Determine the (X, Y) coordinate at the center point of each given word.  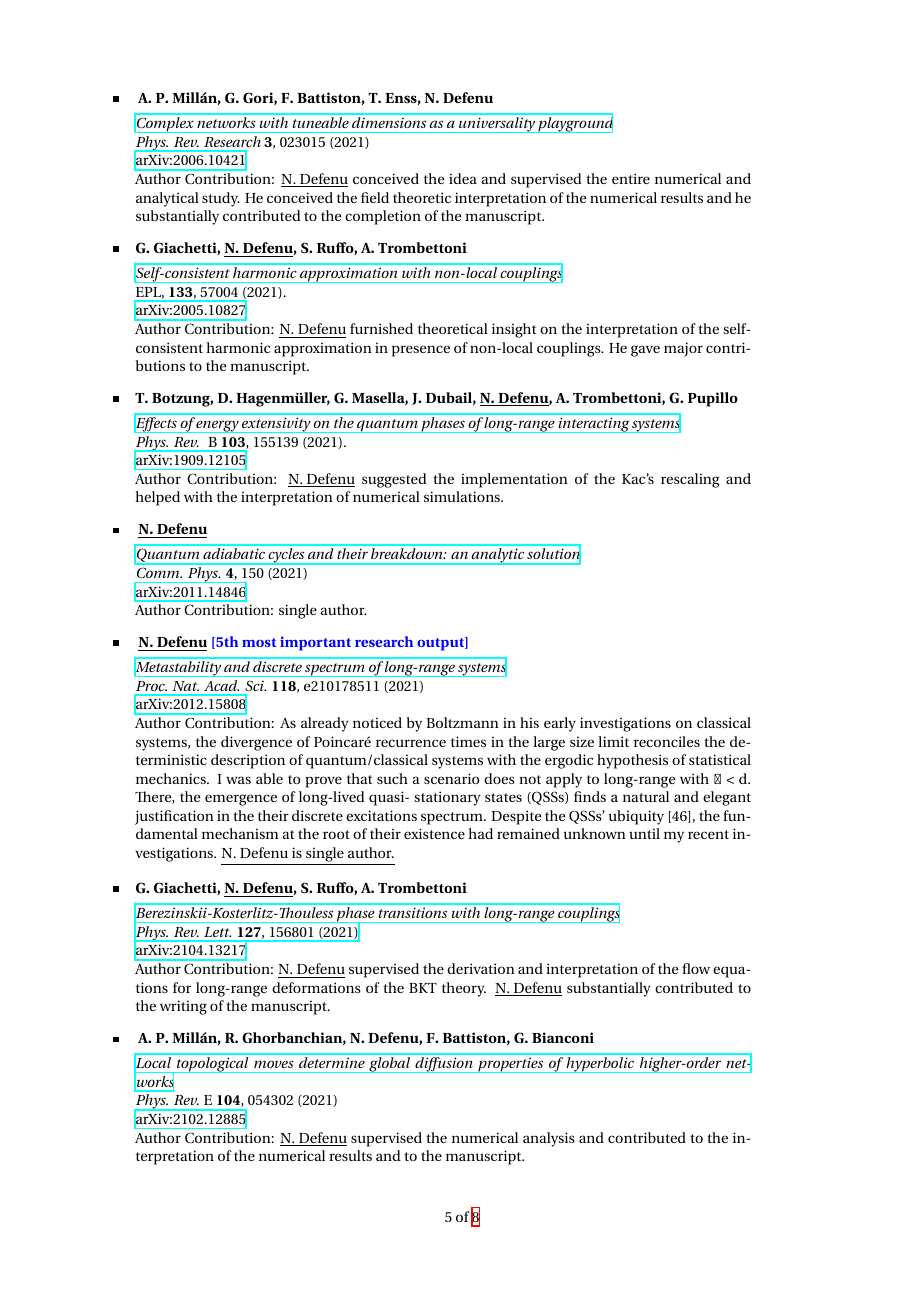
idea (463, 178)
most (259, 642)
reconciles (667, 741)
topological (212, 1064)
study (221, 199)
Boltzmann (462, 722)
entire (631, 178)
